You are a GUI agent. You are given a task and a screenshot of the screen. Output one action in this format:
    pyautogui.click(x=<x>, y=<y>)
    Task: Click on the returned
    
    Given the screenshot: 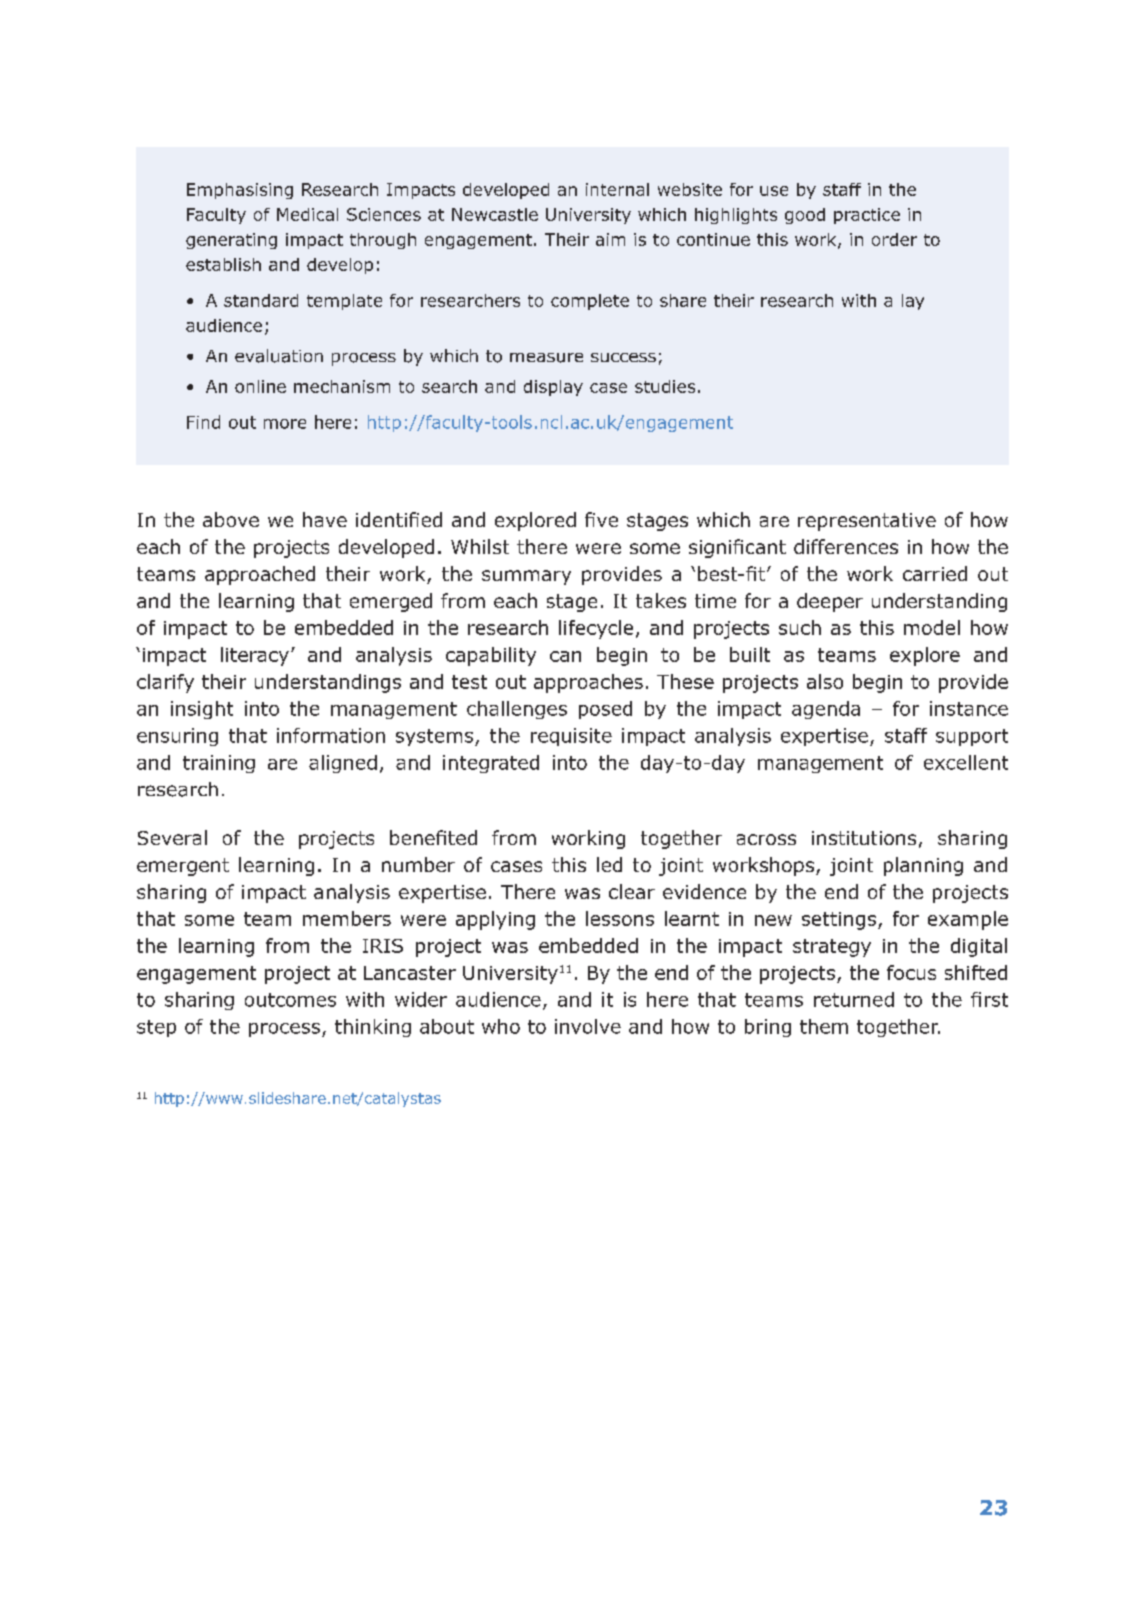 What is the action you would take?
    pyautogui.click(x=854, y=999)
